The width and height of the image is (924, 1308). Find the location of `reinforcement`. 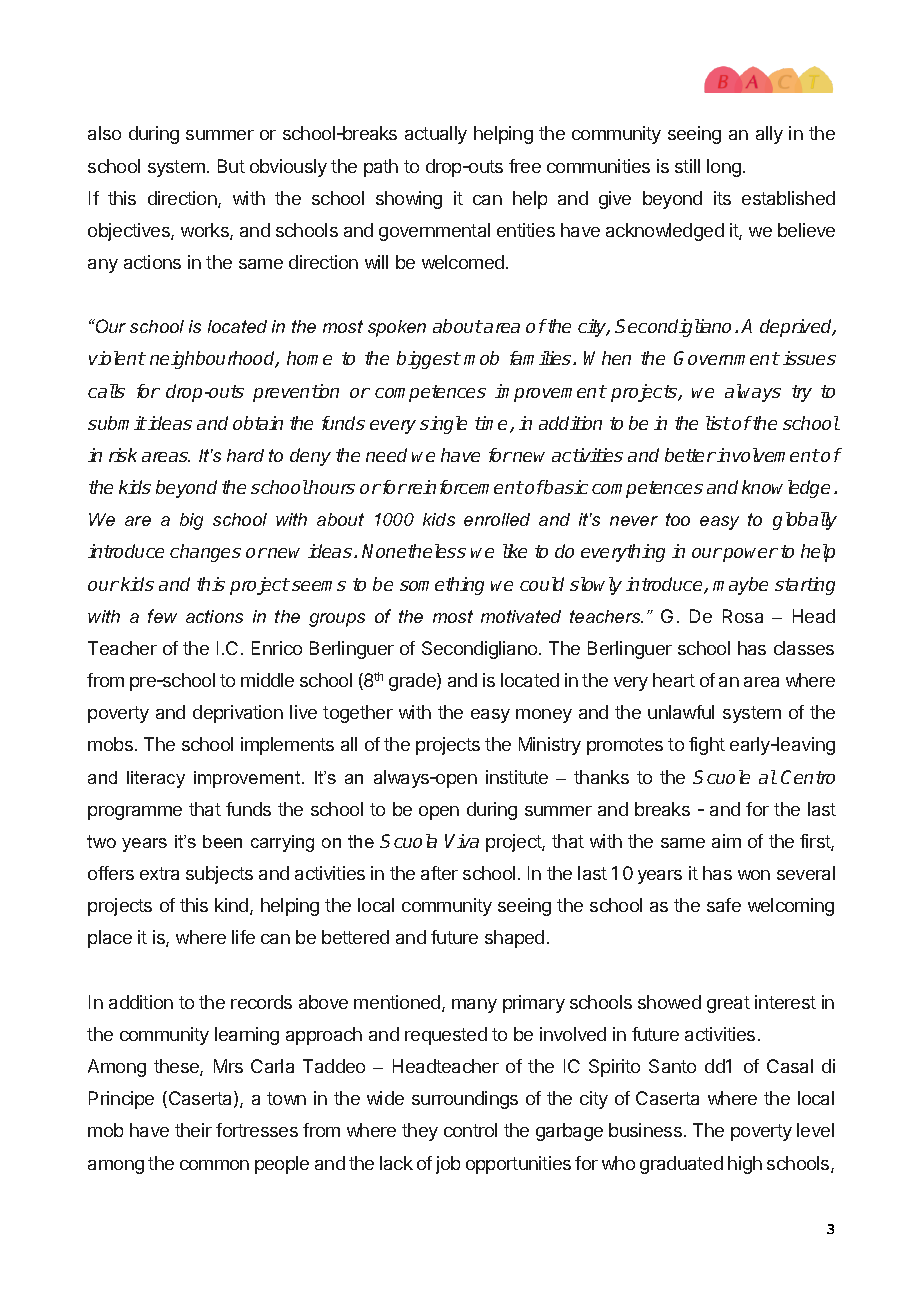

reinforcement is located at coordinates (465, 487).
